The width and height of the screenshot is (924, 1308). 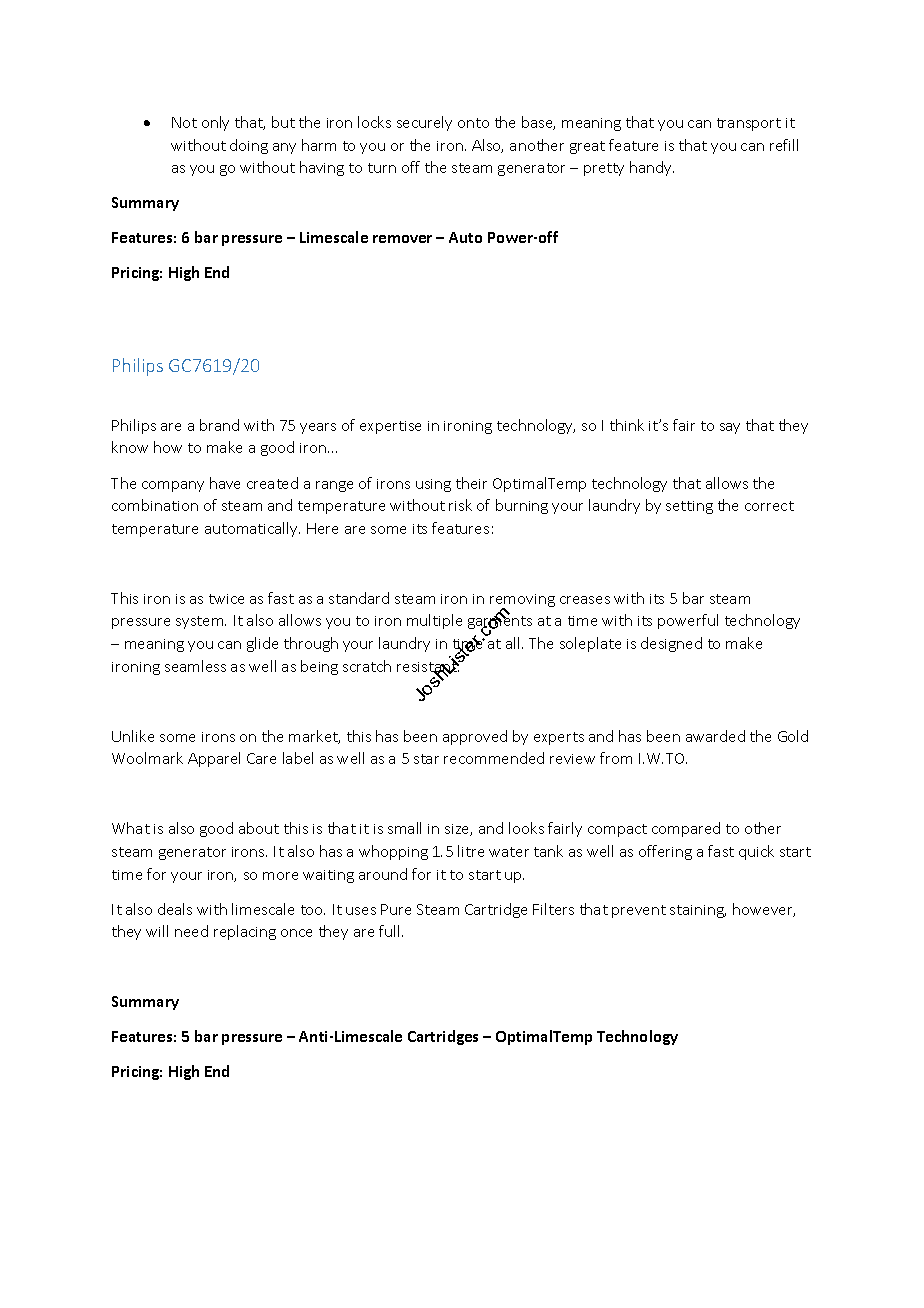 What do you see at coordinates (749, 124) in the screenshot?
I see `transport` at bounding box center [749, 124].
